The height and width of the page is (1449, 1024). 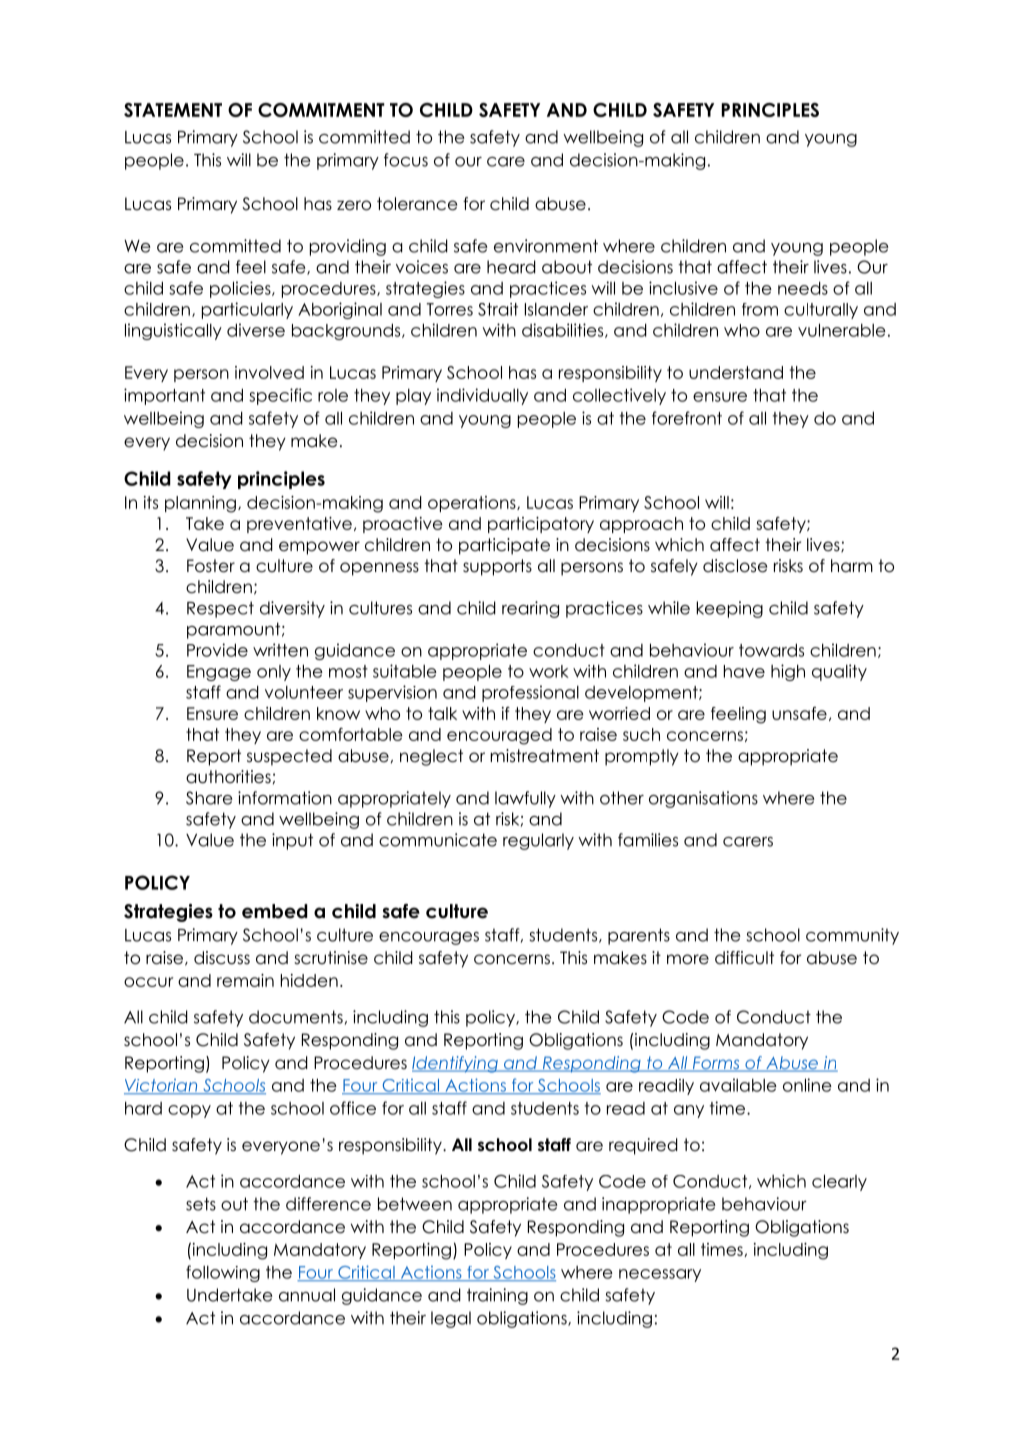 What do you see at coordinates (788, 672) in the page?
I see `high` at bounding box center [788, 672].
